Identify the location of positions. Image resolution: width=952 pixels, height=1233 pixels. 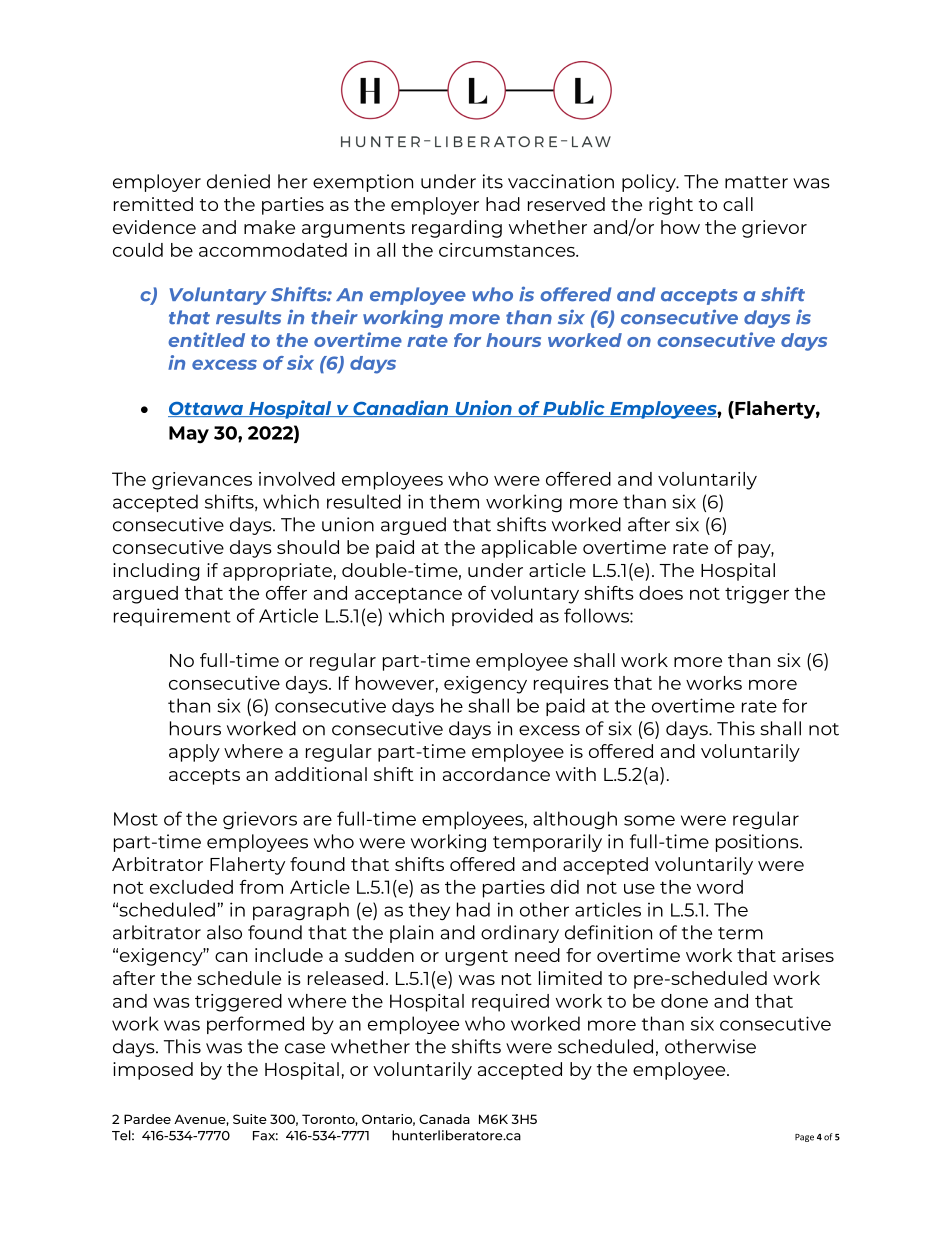
(758, 843).
